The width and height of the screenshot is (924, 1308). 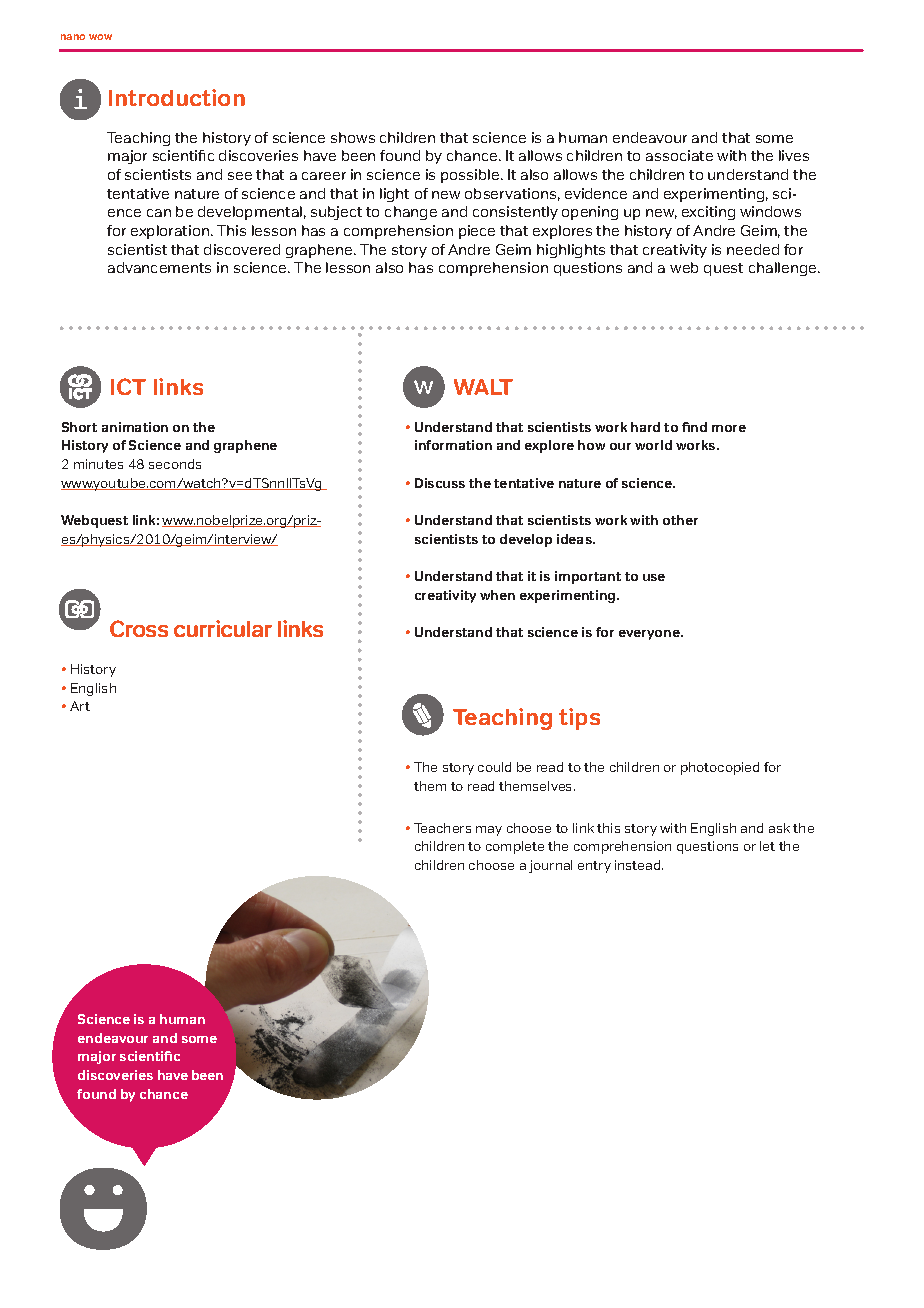 What do you see at coordinates (442, 828) in the screenshot?
I see `Teachers` at bounding box center [442, 828].
